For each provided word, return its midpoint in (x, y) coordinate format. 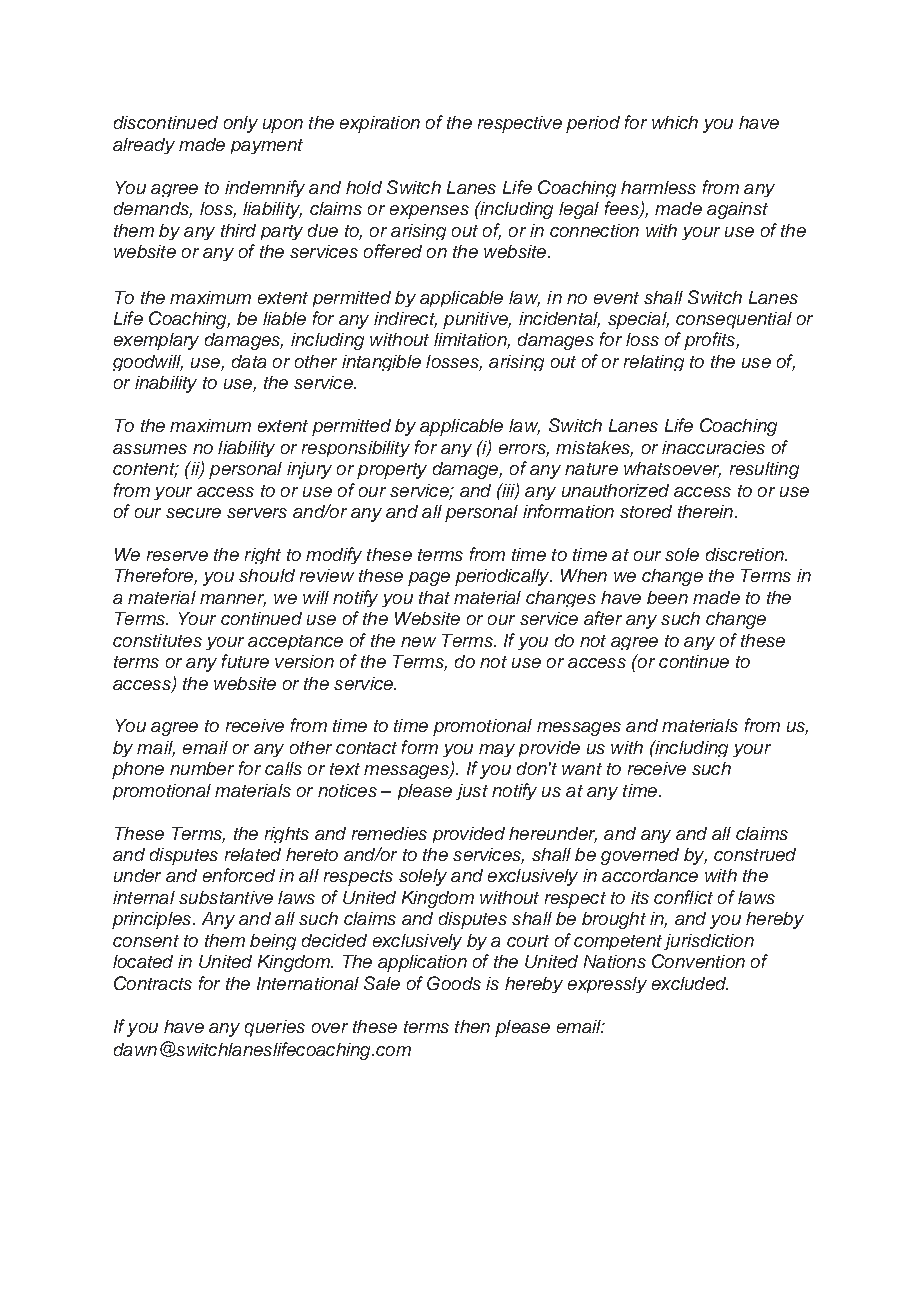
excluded (690, 983)
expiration (380, 124)
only (241, 124)
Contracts (153, 983)
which (675, 122)
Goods (454, 983)
